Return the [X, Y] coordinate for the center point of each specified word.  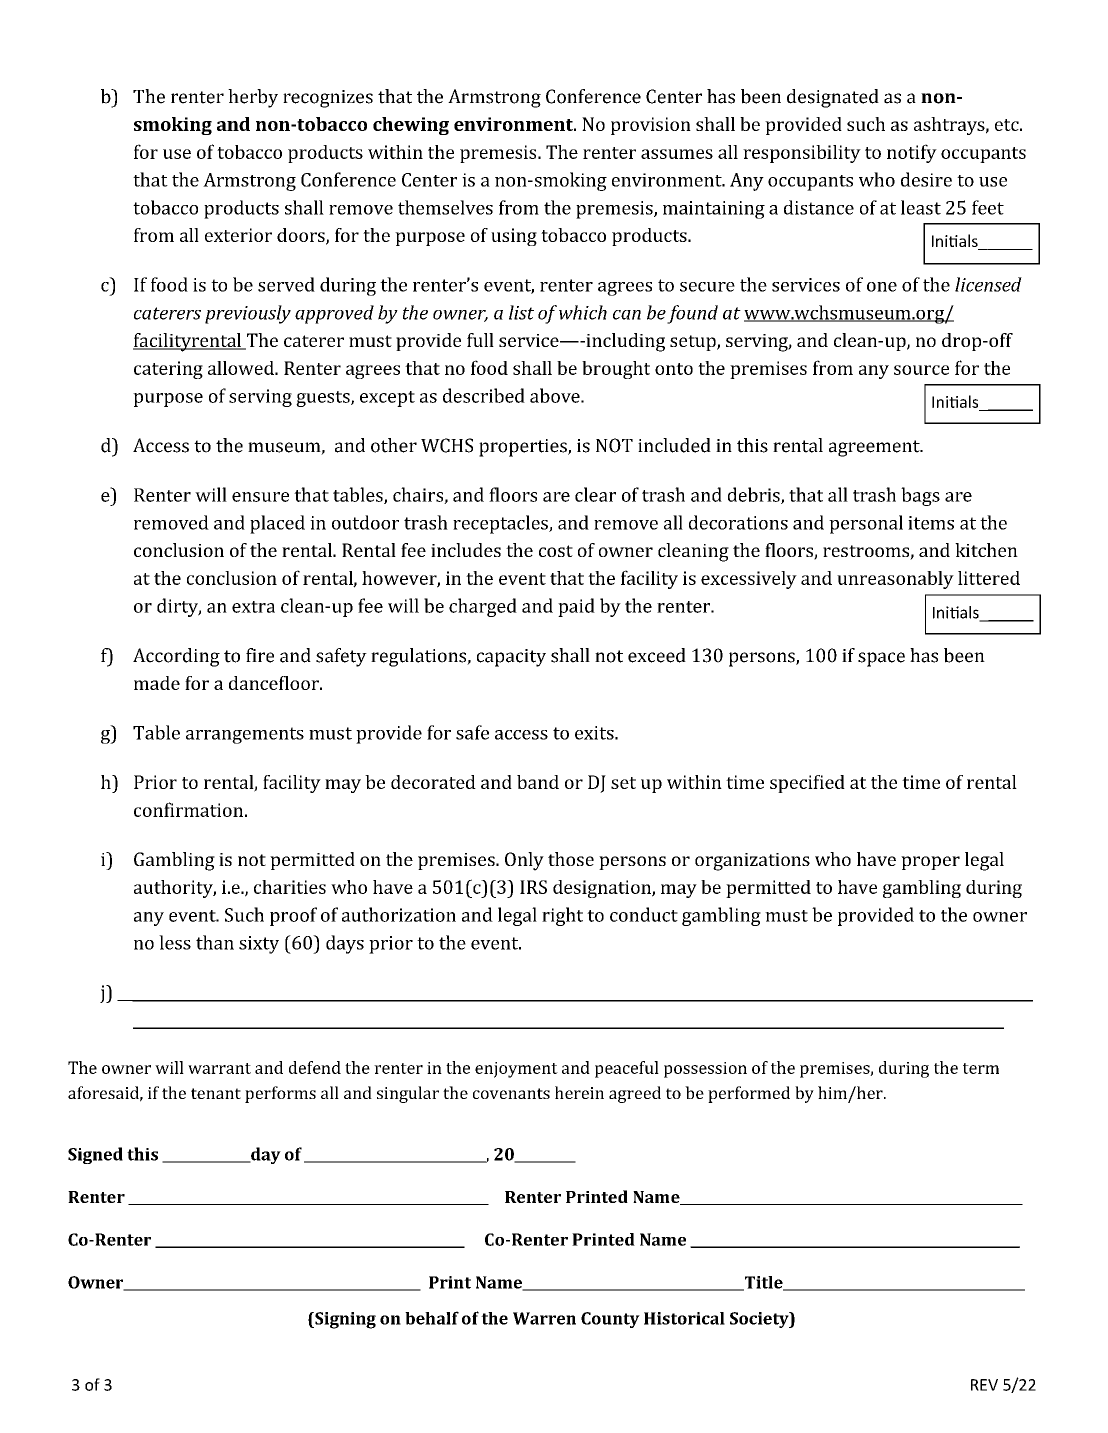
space [881, 659]
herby [253, 98]
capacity [511, 658]
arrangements [245, 735]
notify [912, 153]
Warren [544, 1318]
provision [651, 126]
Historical [684, 1318]
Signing [344, 1320]
